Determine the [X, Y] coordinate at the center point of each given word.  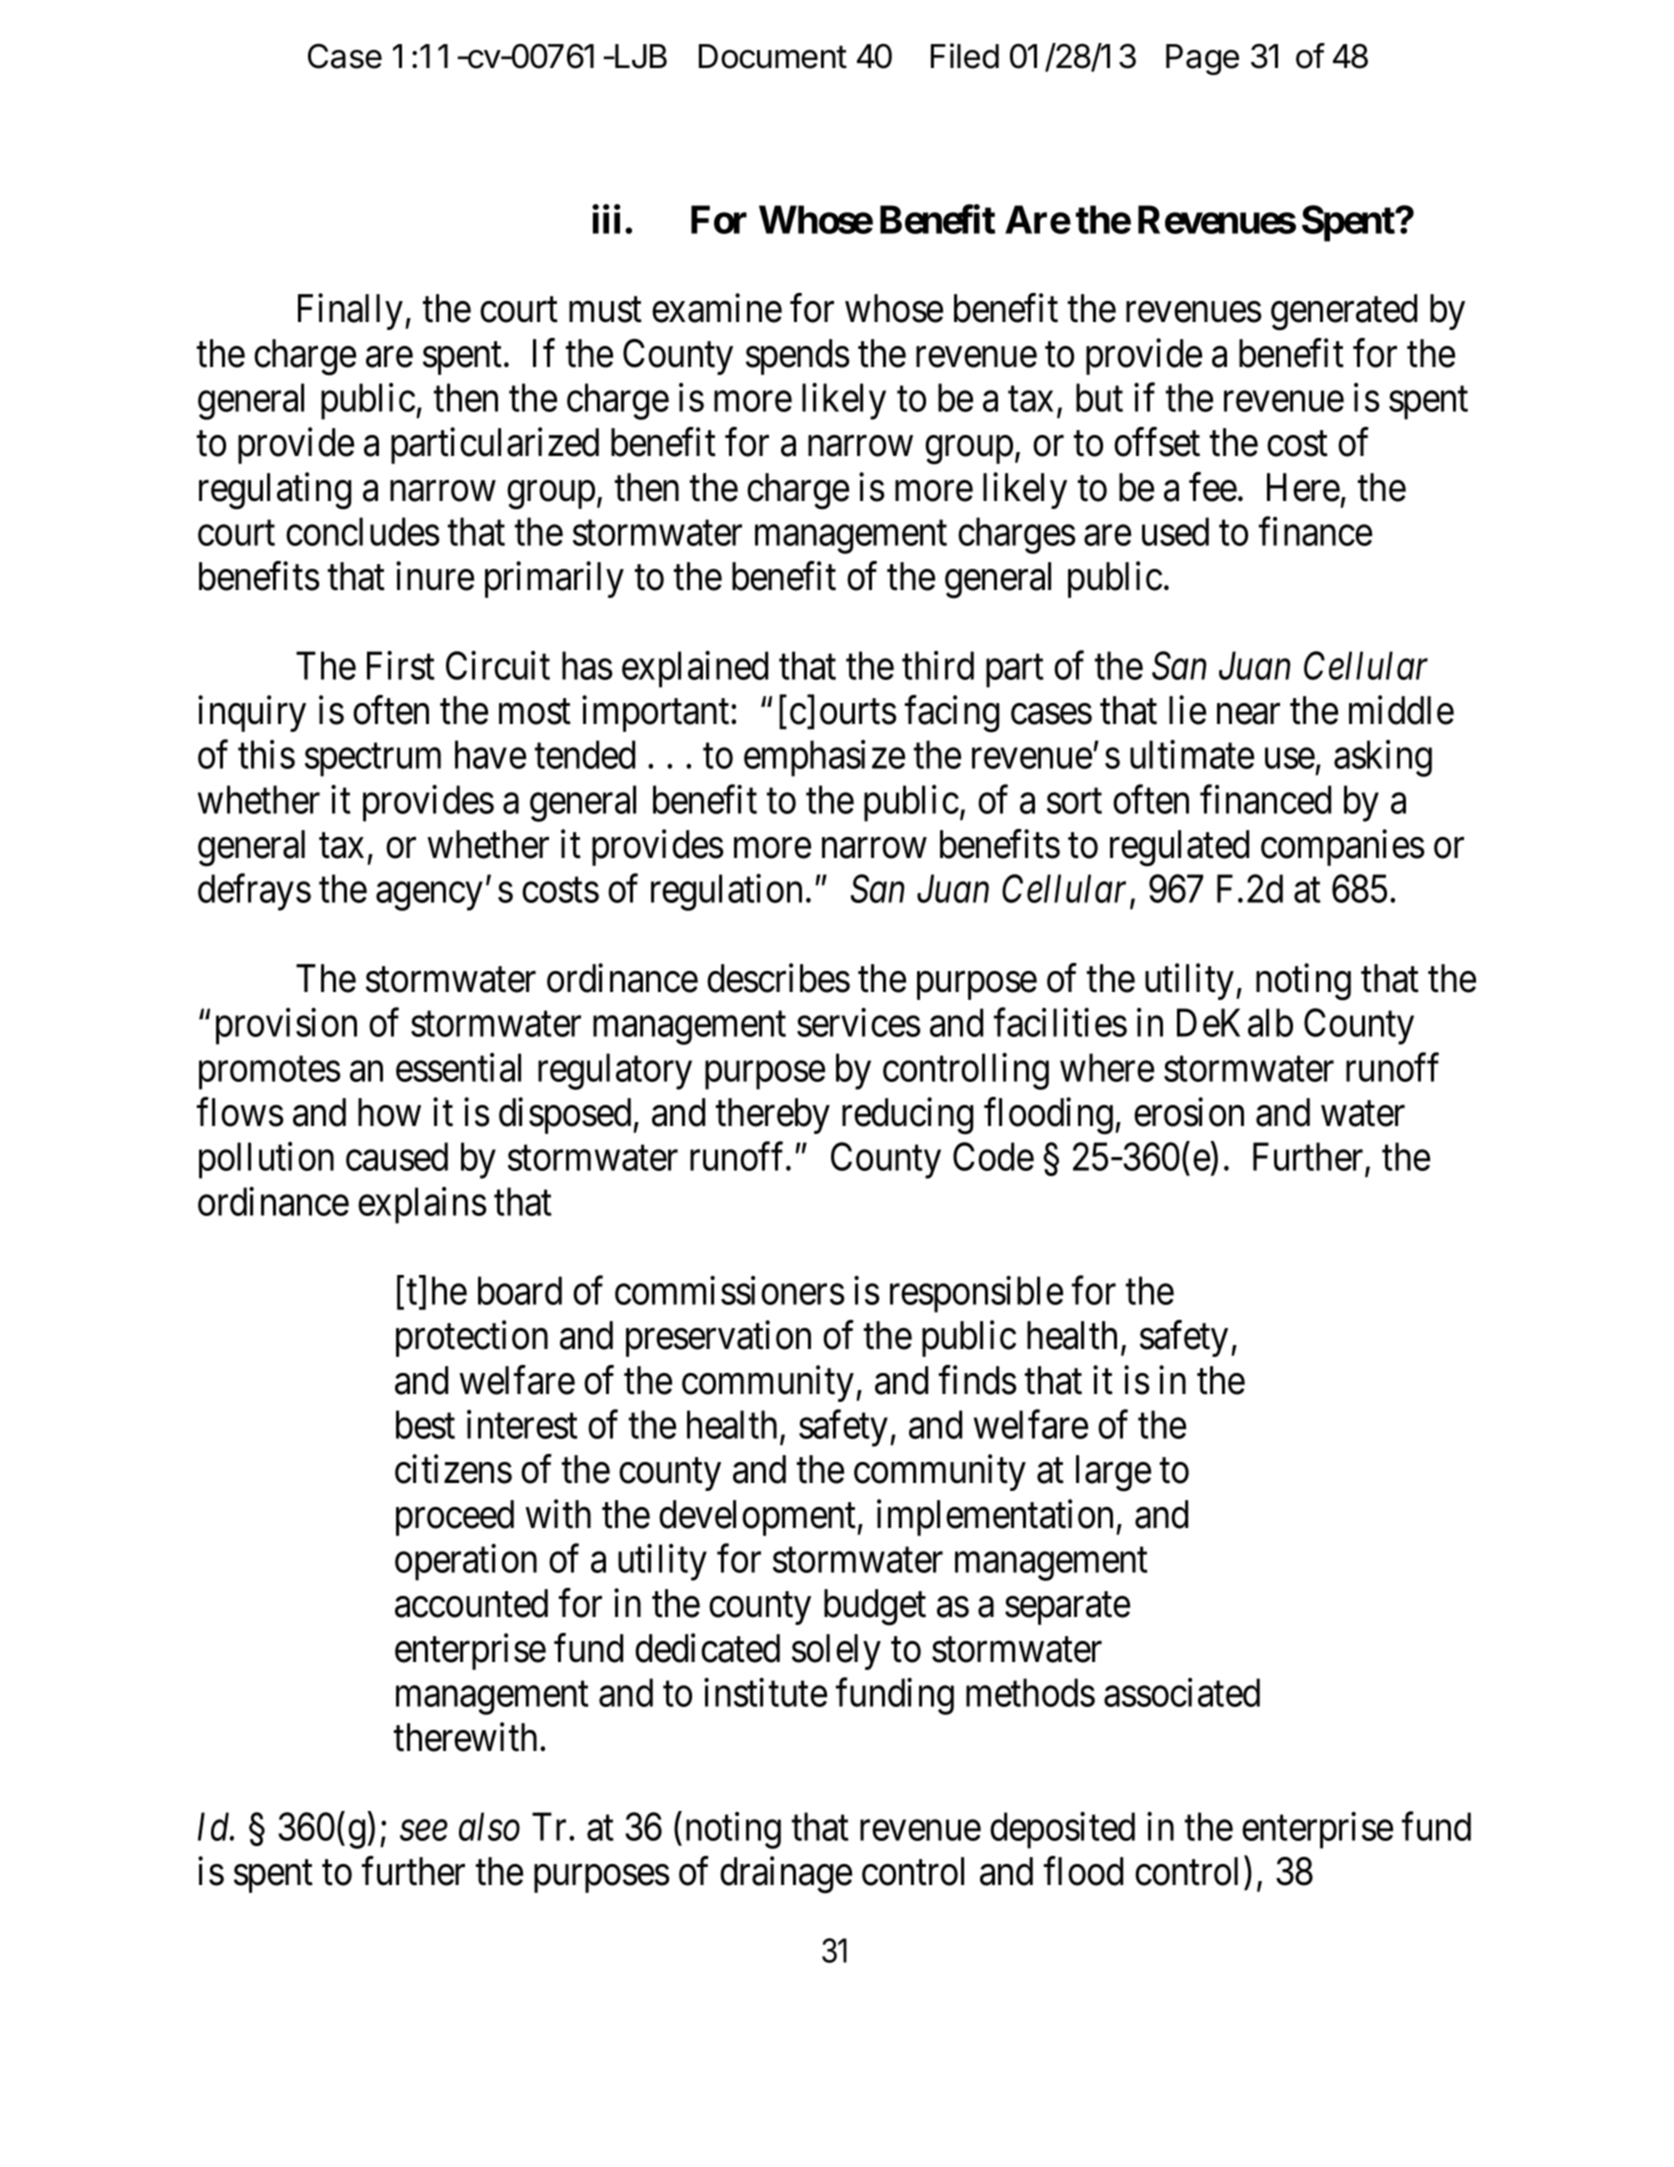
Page [1202, 59]
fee [1213, 487]
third [938, 665]
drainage [786, 1875]
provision [286, 1026]
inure [435, 576]
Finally [350, 312]
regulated [1179, 848]
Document [773, 56]
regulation [726, 892]
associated [1182, 1692]
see [424, 1831]
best [425, 1424]
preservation [718, 1339]
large [1113, 1473]
